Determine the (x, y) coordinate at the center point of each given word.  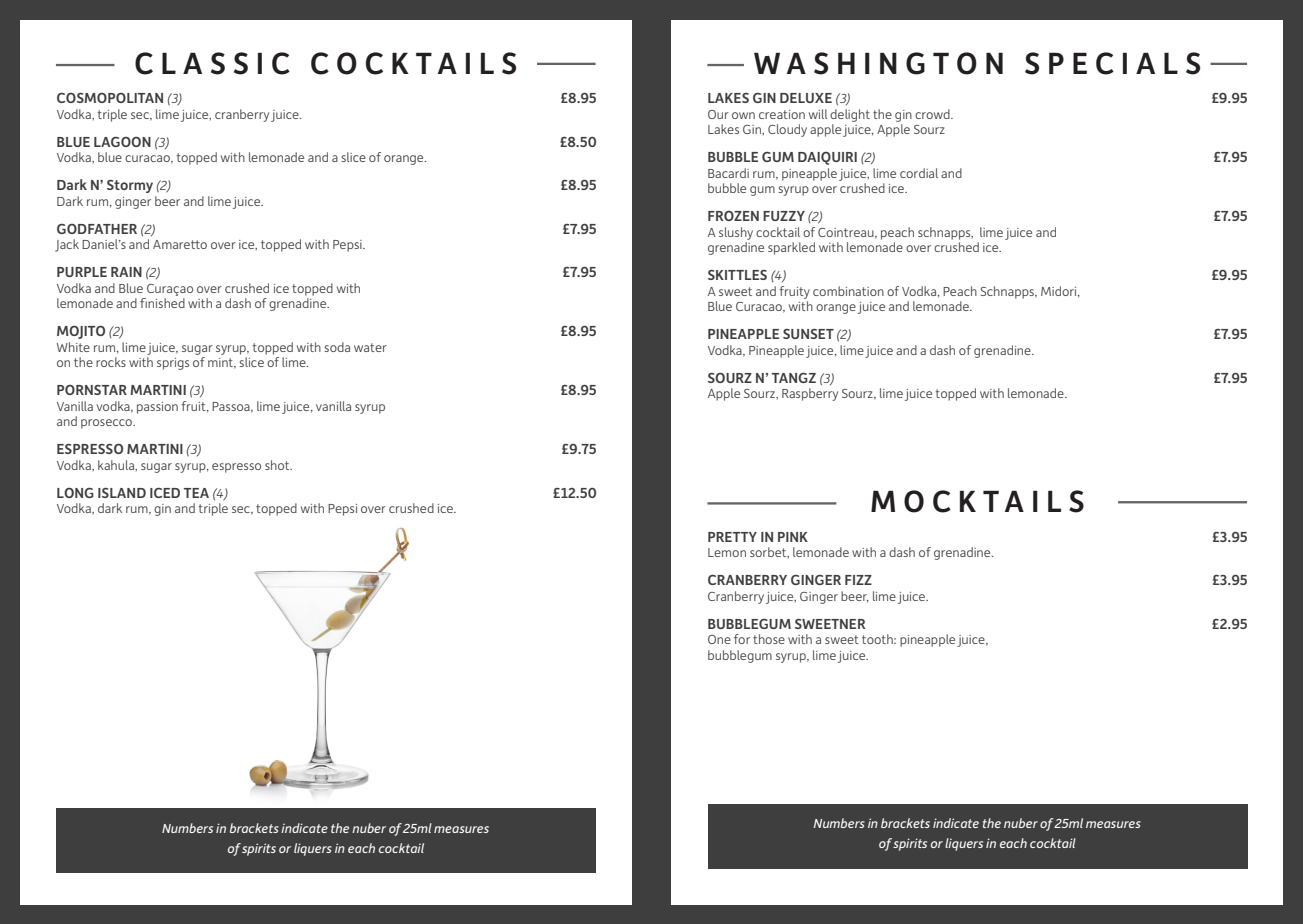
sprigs (173, 364)
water (370, 347)
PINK (793, 537)
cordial (919, 173)
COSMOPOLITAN (110, 98)
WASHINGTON (878, 63)
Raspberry (810, 394)
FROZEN (733, 216)
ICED (165, 493)
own (743, 115)
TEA (196, 493)
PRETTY (732, 537)
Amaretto (180, 244)
